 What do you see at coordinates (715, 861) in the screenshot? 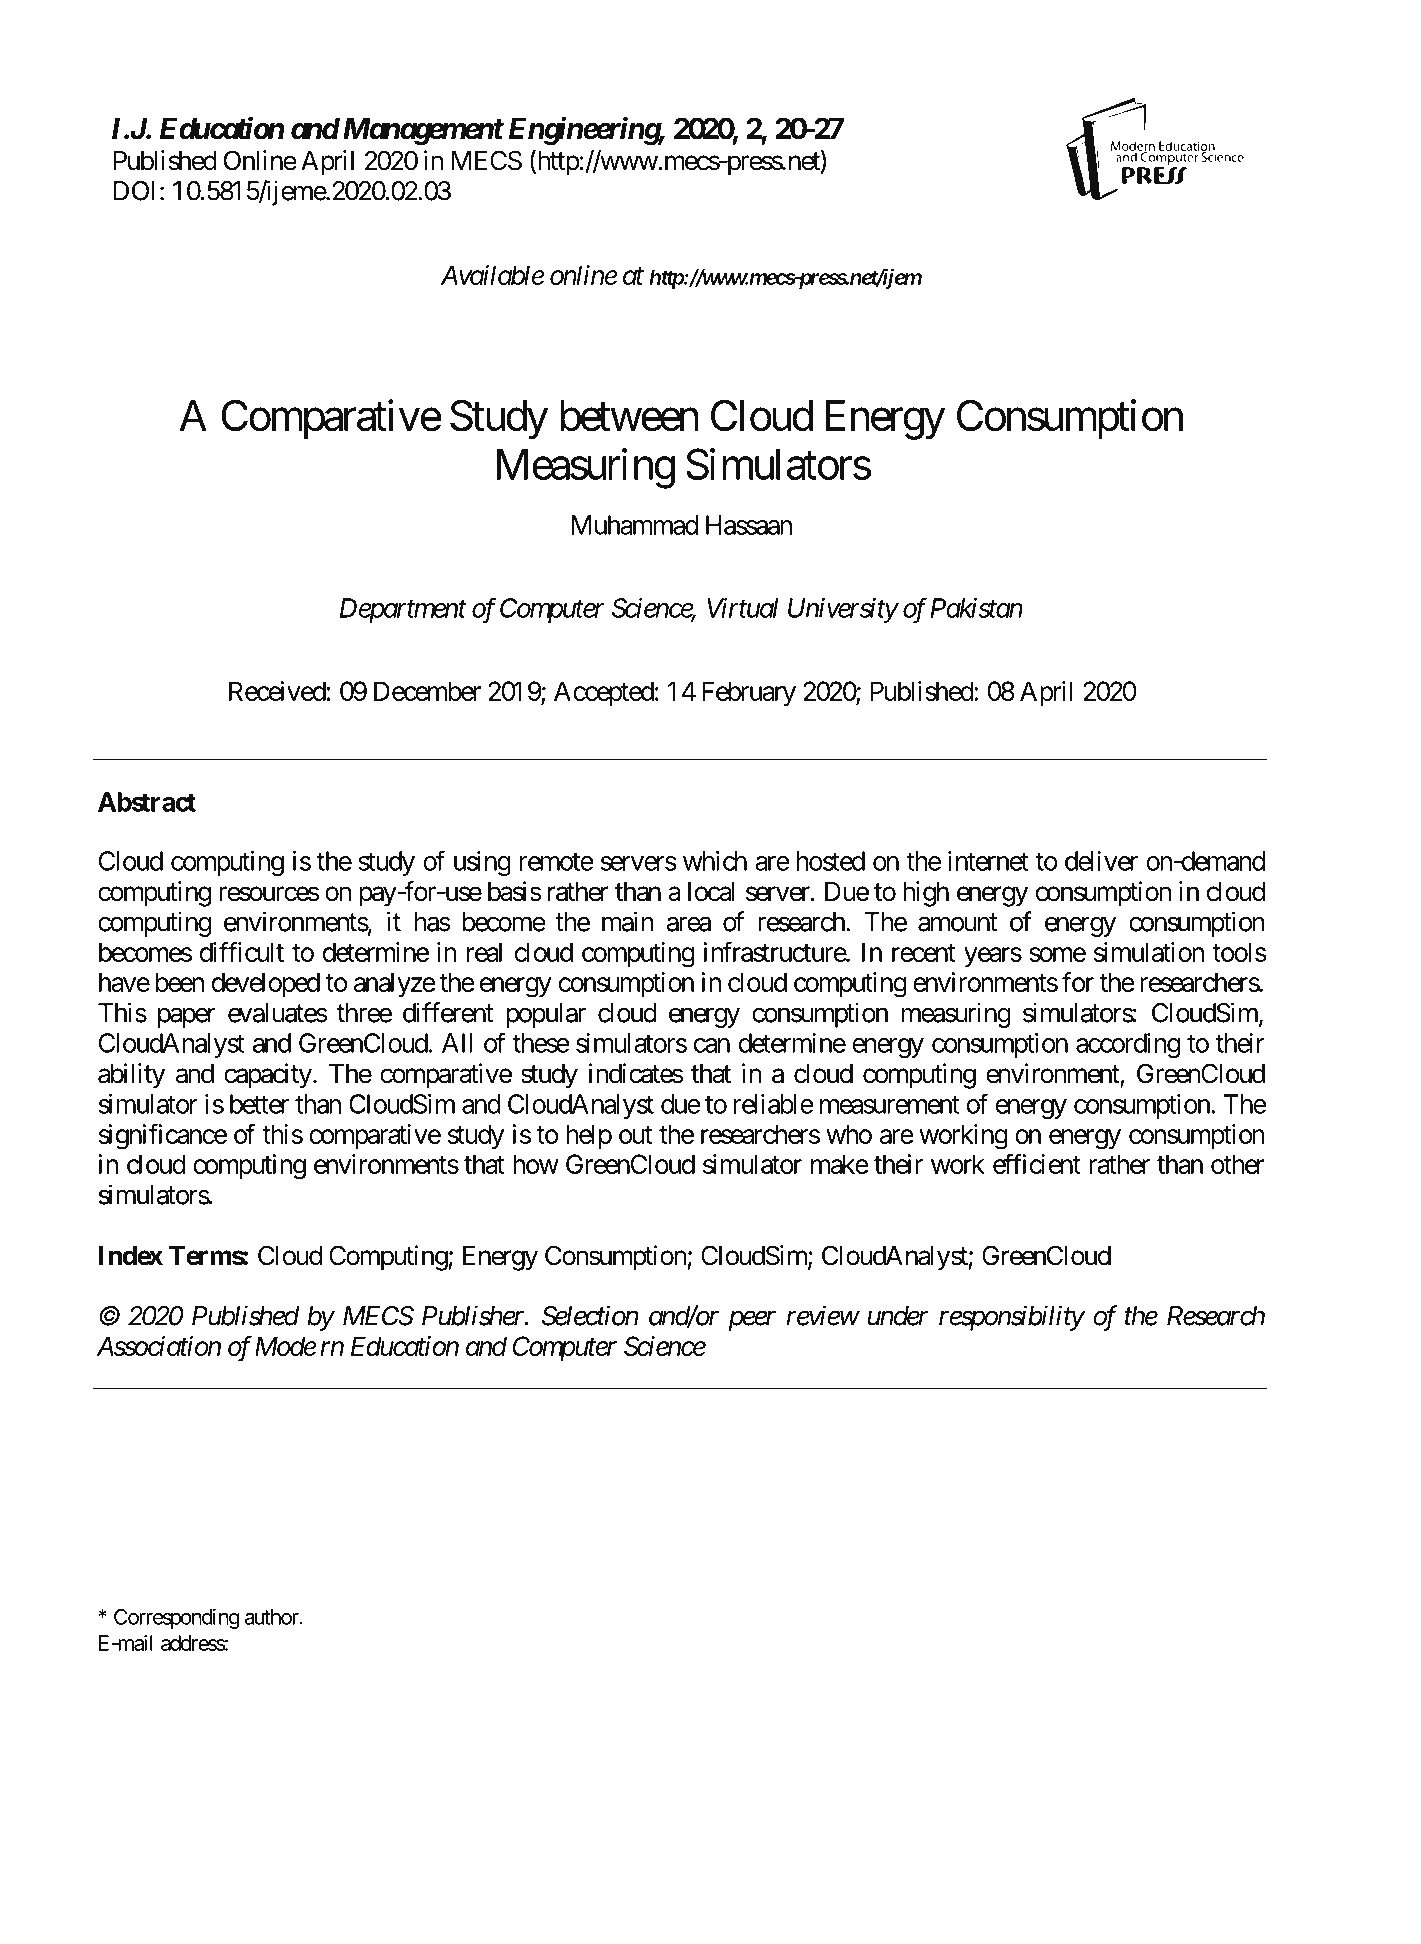
I see `which` at bounding box center [715, 861].
